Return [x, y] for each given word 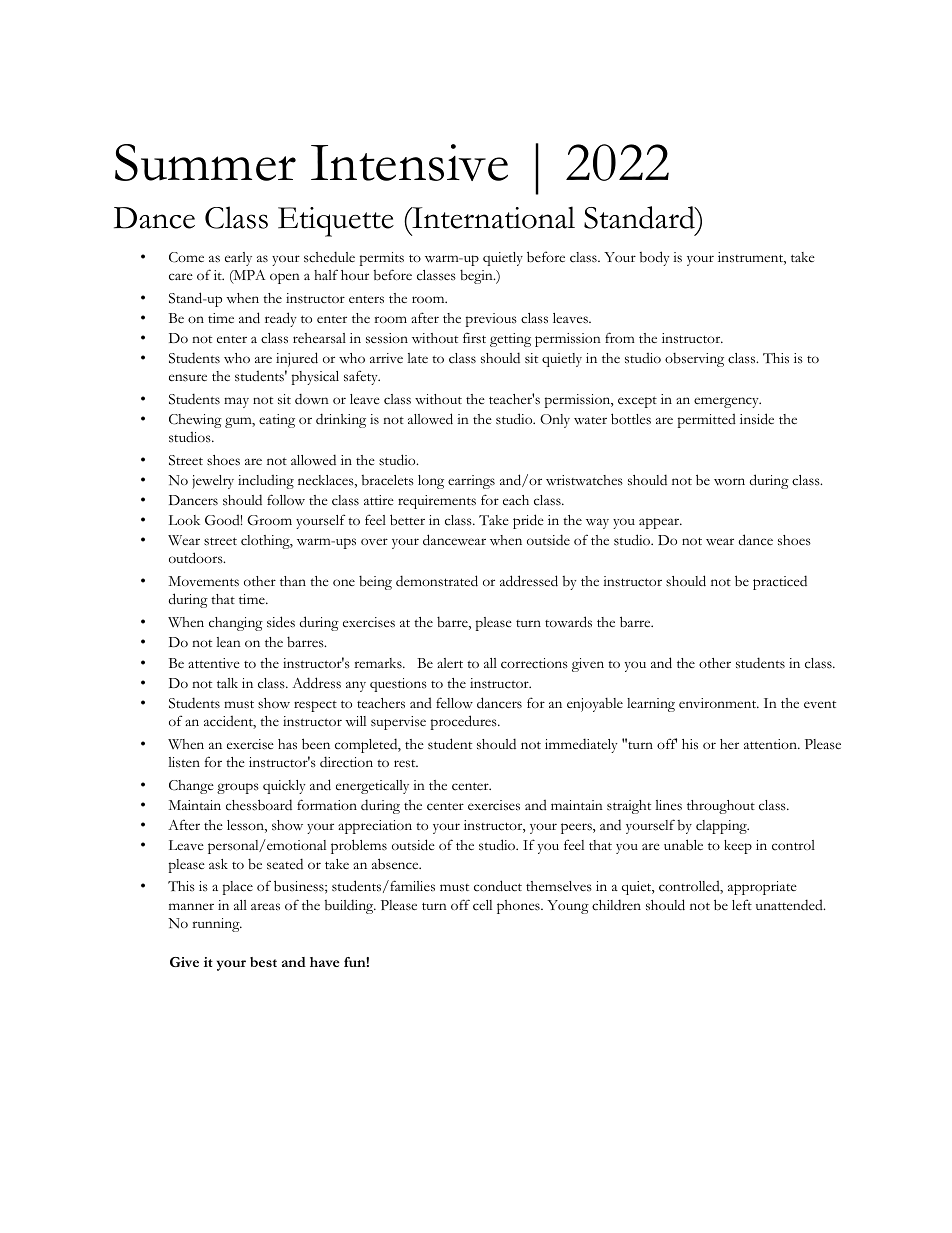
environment [719, 703]
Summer [205, 162]
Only [555, 421]
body [655, 258]
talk [227, 683]
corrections [534, 663]
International [492, 217]
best [263, 962]
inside [757, 419]
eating [277, 421]
